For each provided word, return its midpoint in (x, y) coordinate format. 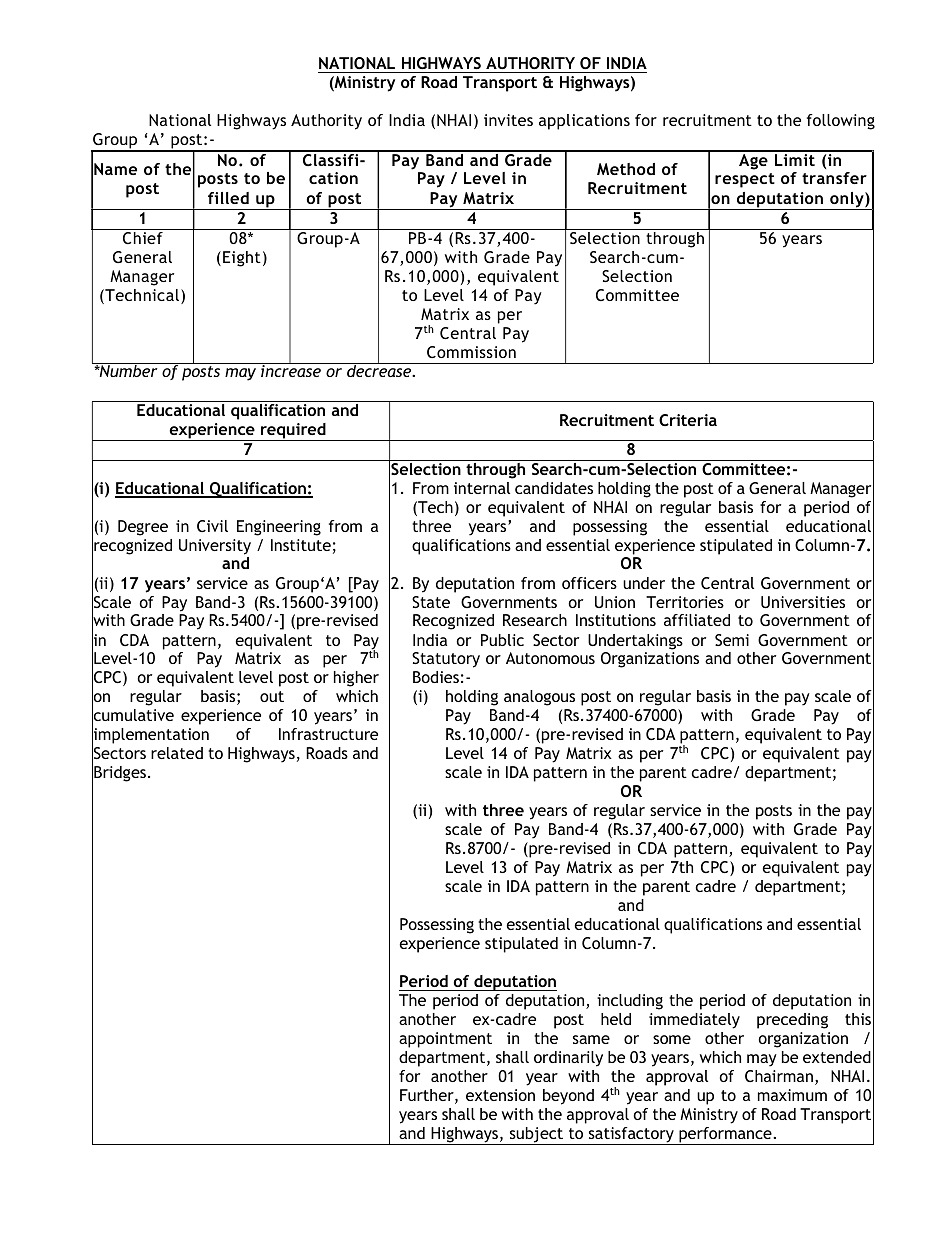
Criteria (688, 420)
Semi (732, 640)
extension (500, 1095)
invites (508, 120)
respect (745, 180)
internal (482, 488)
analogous (539, 698)
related (177, 753)
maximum (792, 1095)
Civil (212, 526)
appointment (445, 1040)
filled (228, 198)
